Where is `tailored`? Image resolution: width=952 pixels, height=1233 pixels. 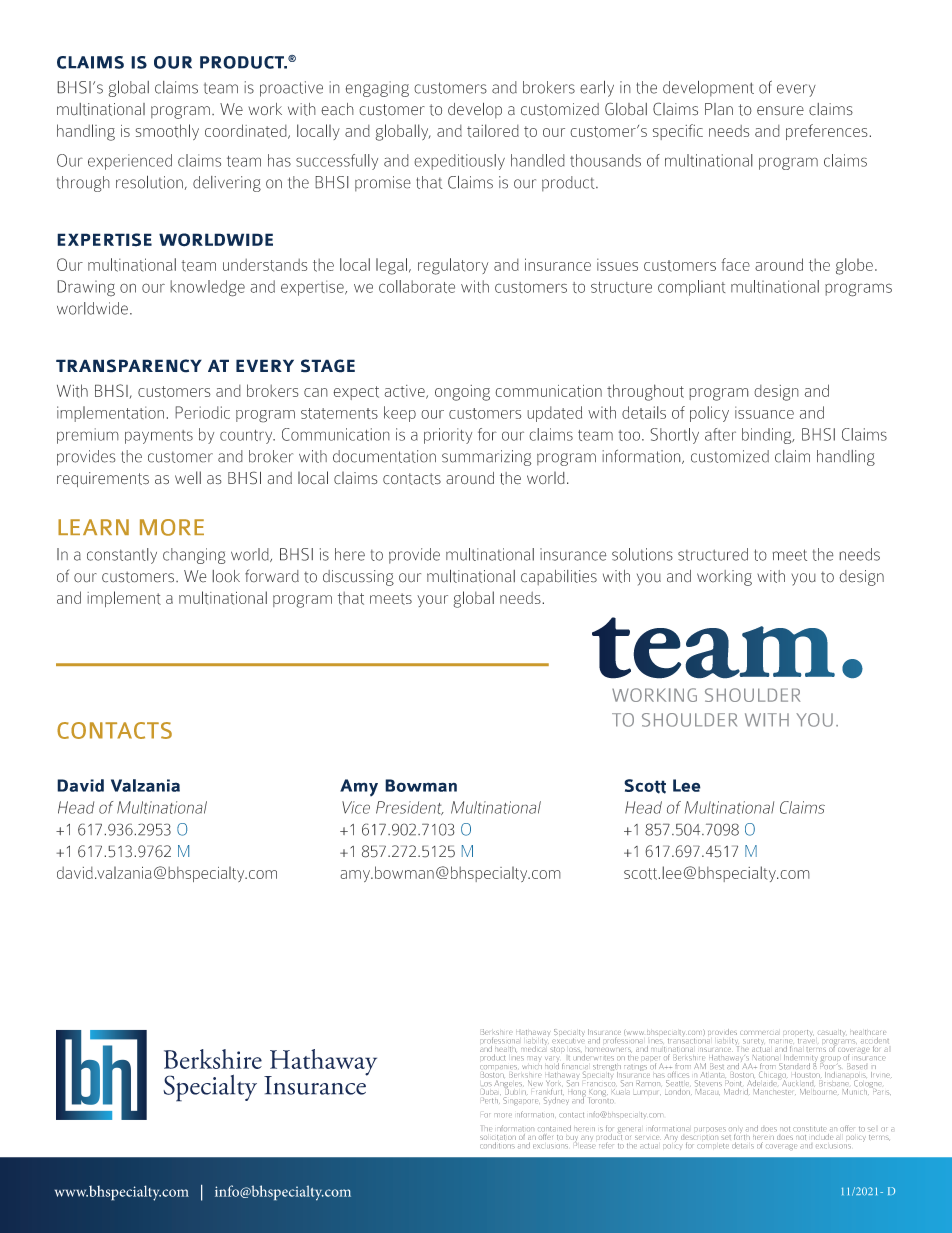
tailored is located at coordinates (493, 131).
